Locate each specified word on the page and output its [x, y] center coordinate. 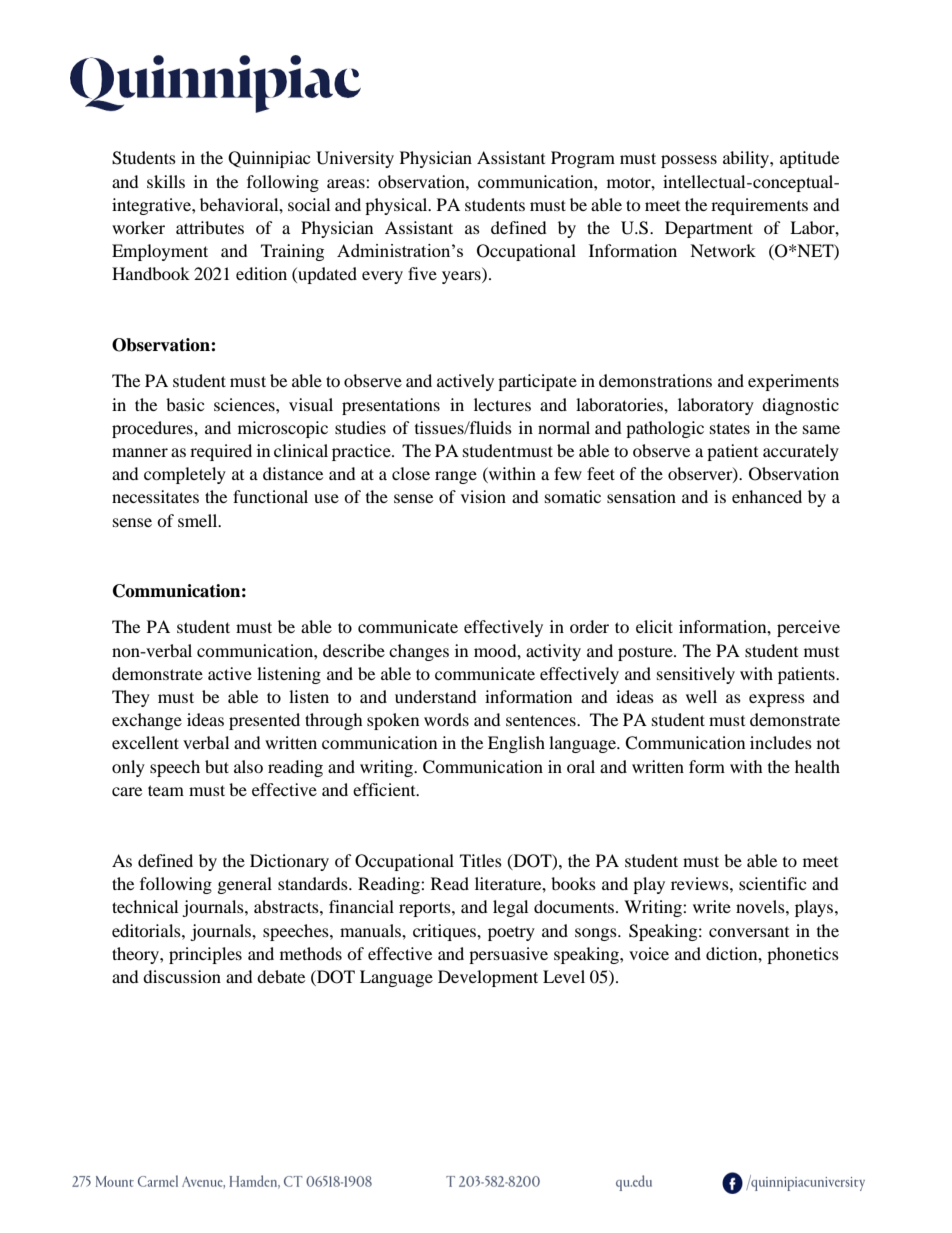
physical [397, 206]
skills [166, 181]
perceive [808, 628]
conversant [749, 932]
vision [483, 496]
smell [199, 520]
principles [205, 955]
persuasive [508, 955]
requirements [759, 206]
